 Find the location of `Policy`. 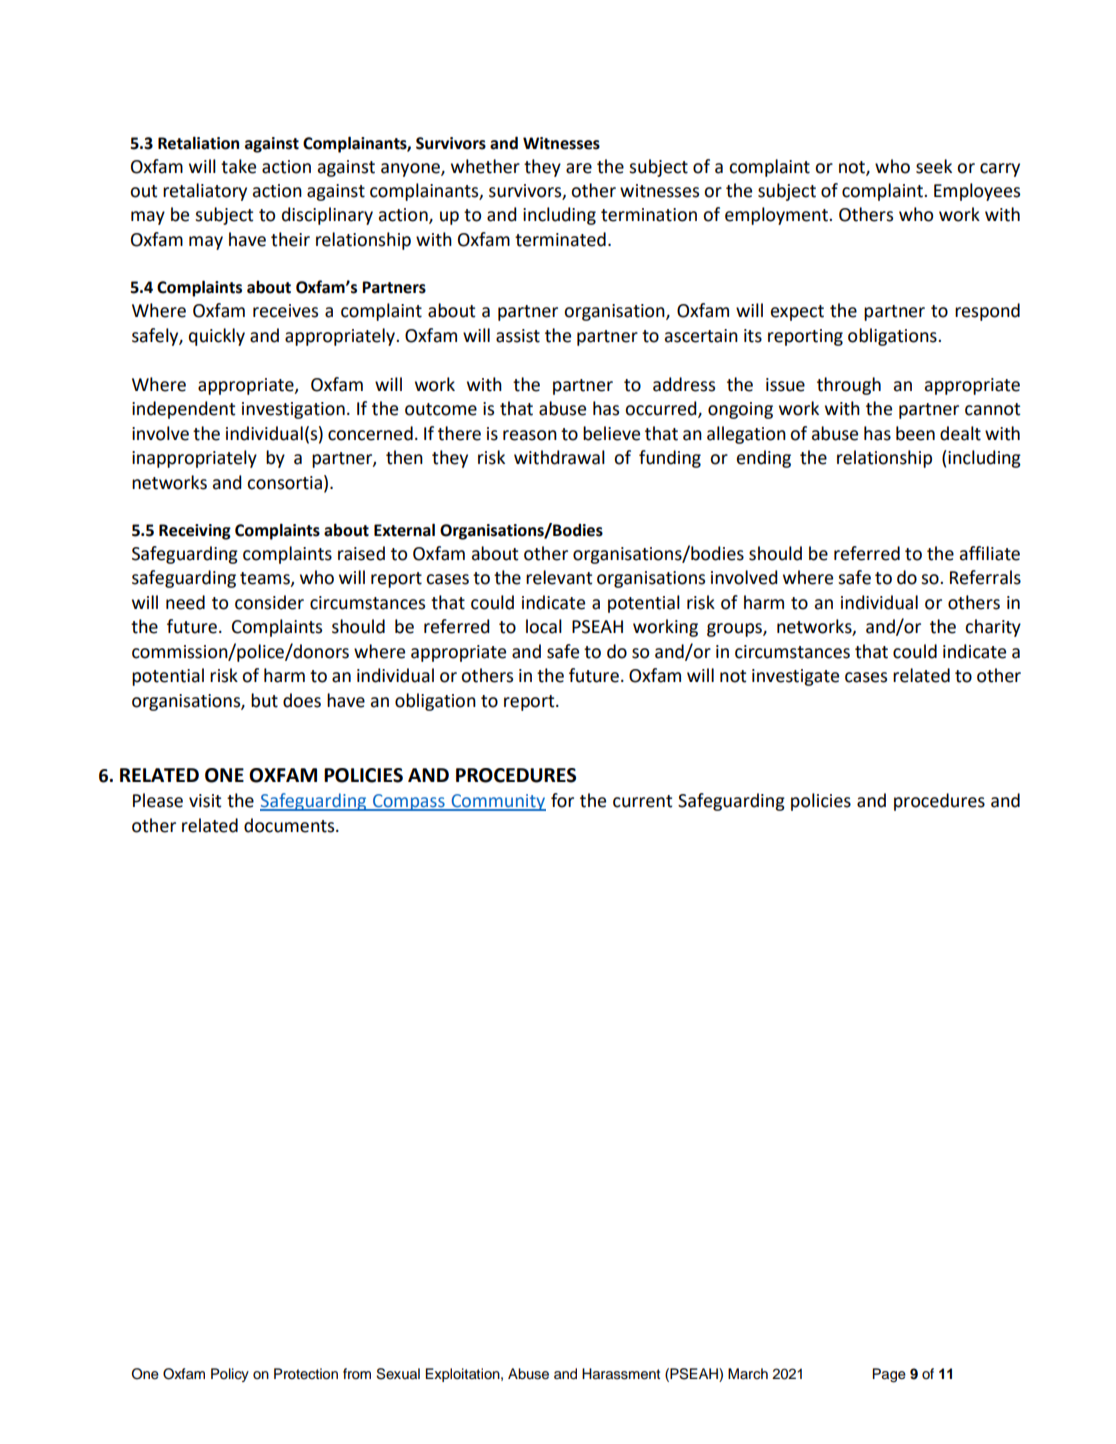

Policy is located at coordinates (230, 1375).
